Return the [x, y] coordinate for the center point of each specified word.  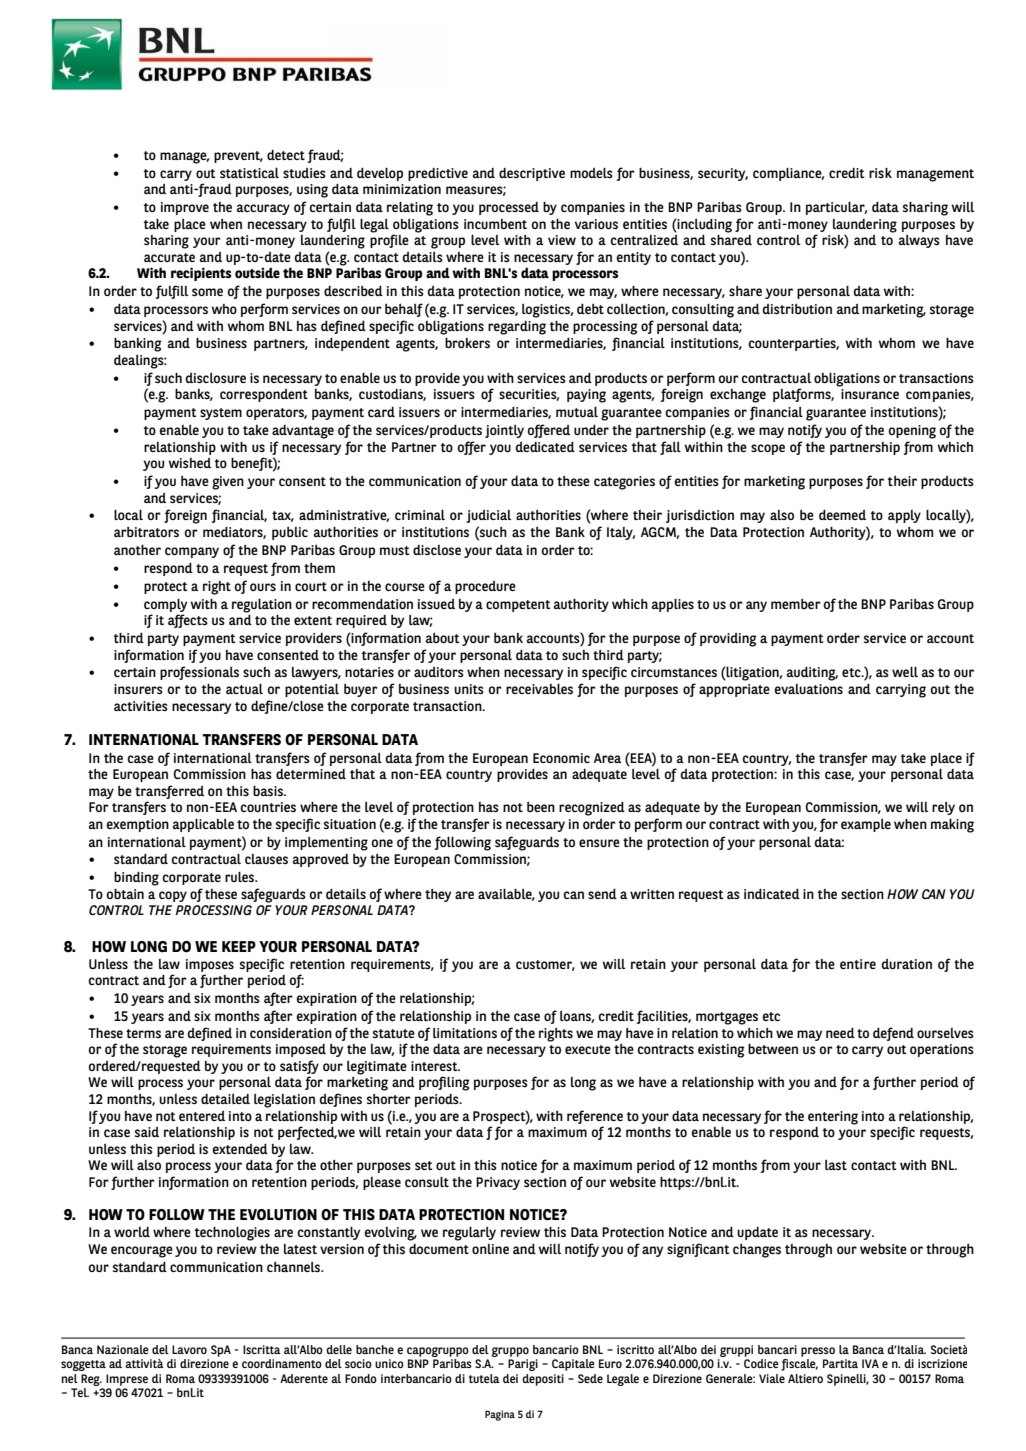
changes [757, 1251]
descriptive [532, 174]
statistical [249, 173]
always [919, 241]
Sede [590, 1378]
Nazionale [123, 1349]
